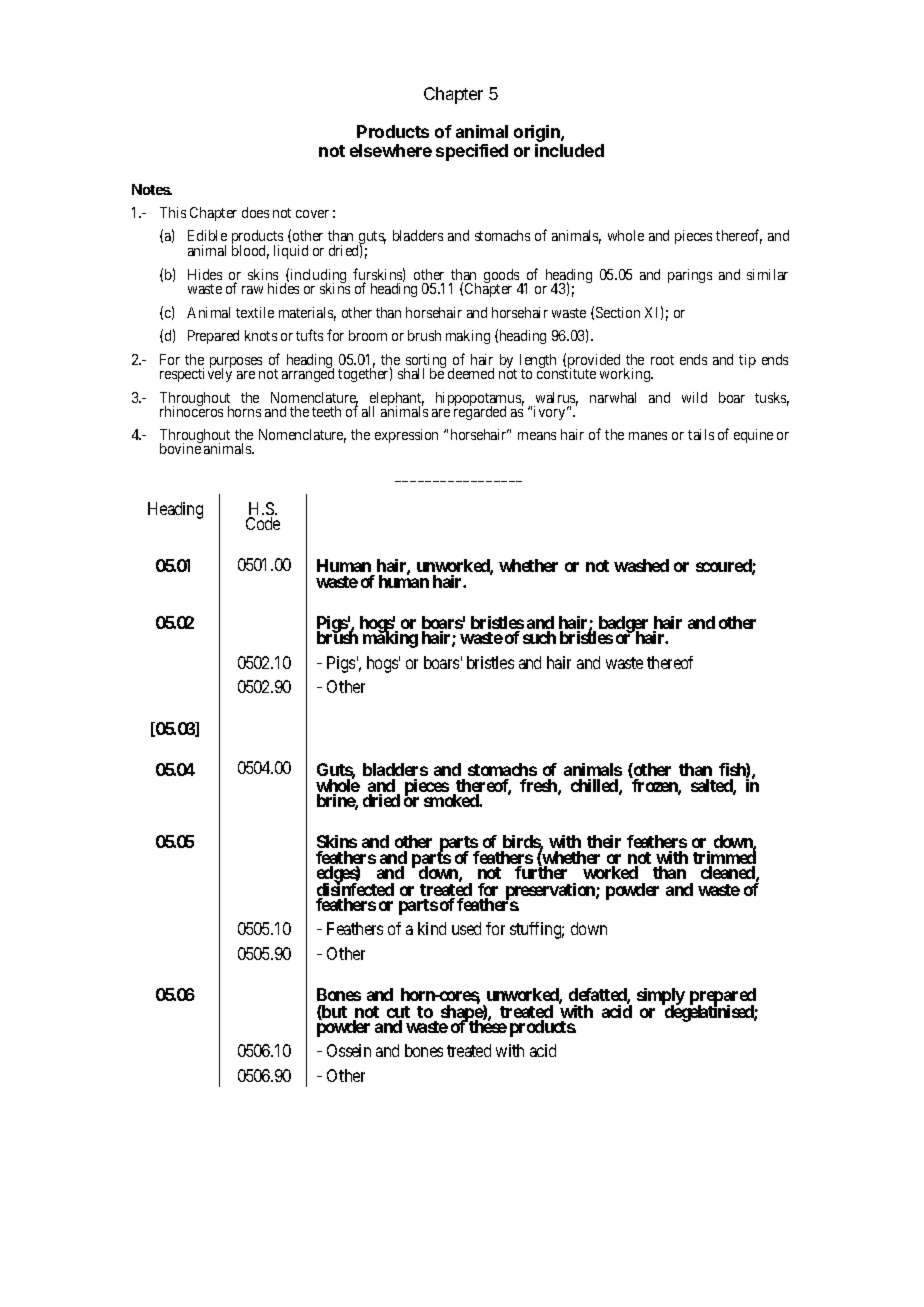  I want to click on simply, so click(661, 998).
